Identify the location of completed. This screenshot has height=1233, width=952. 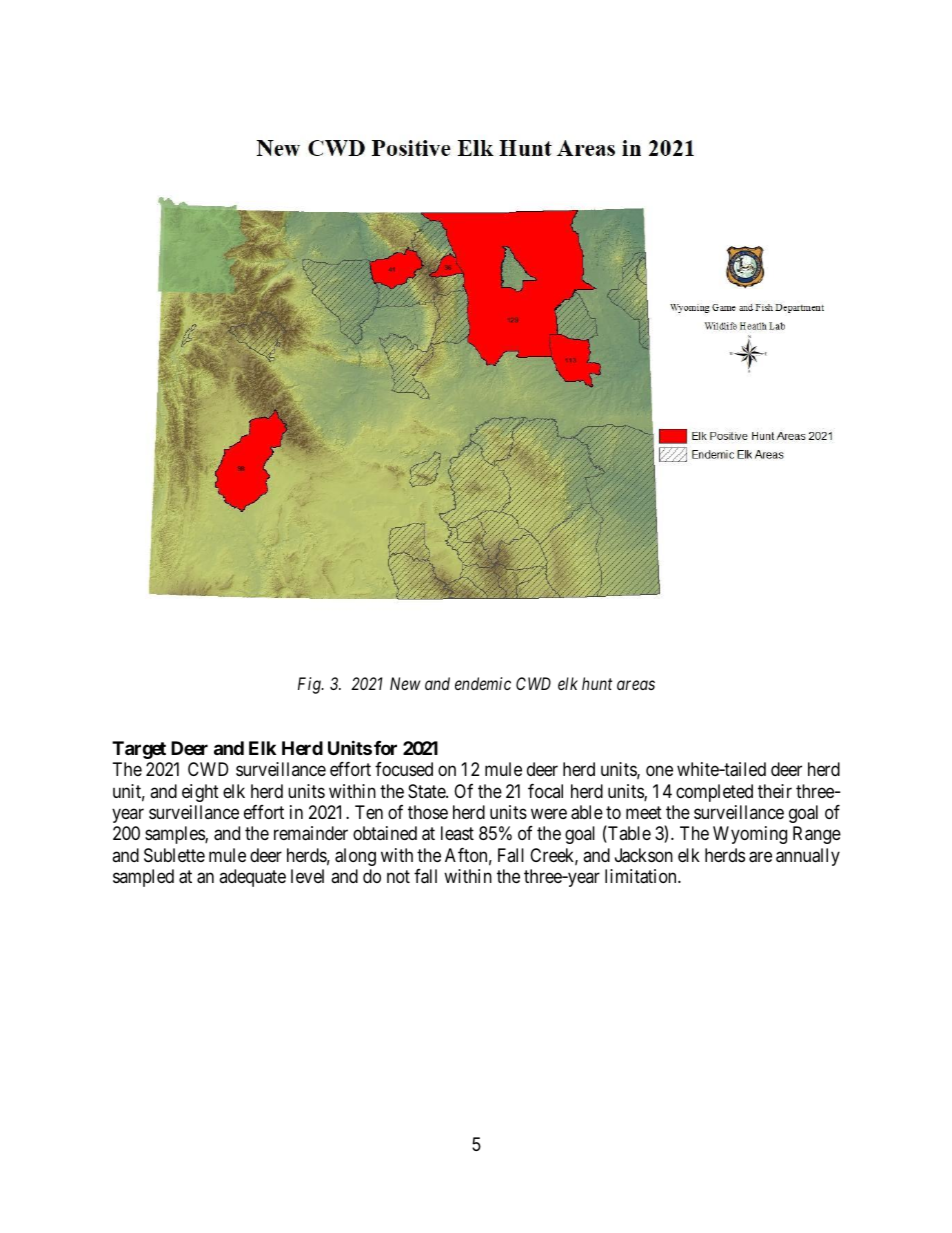
(714, 793).
